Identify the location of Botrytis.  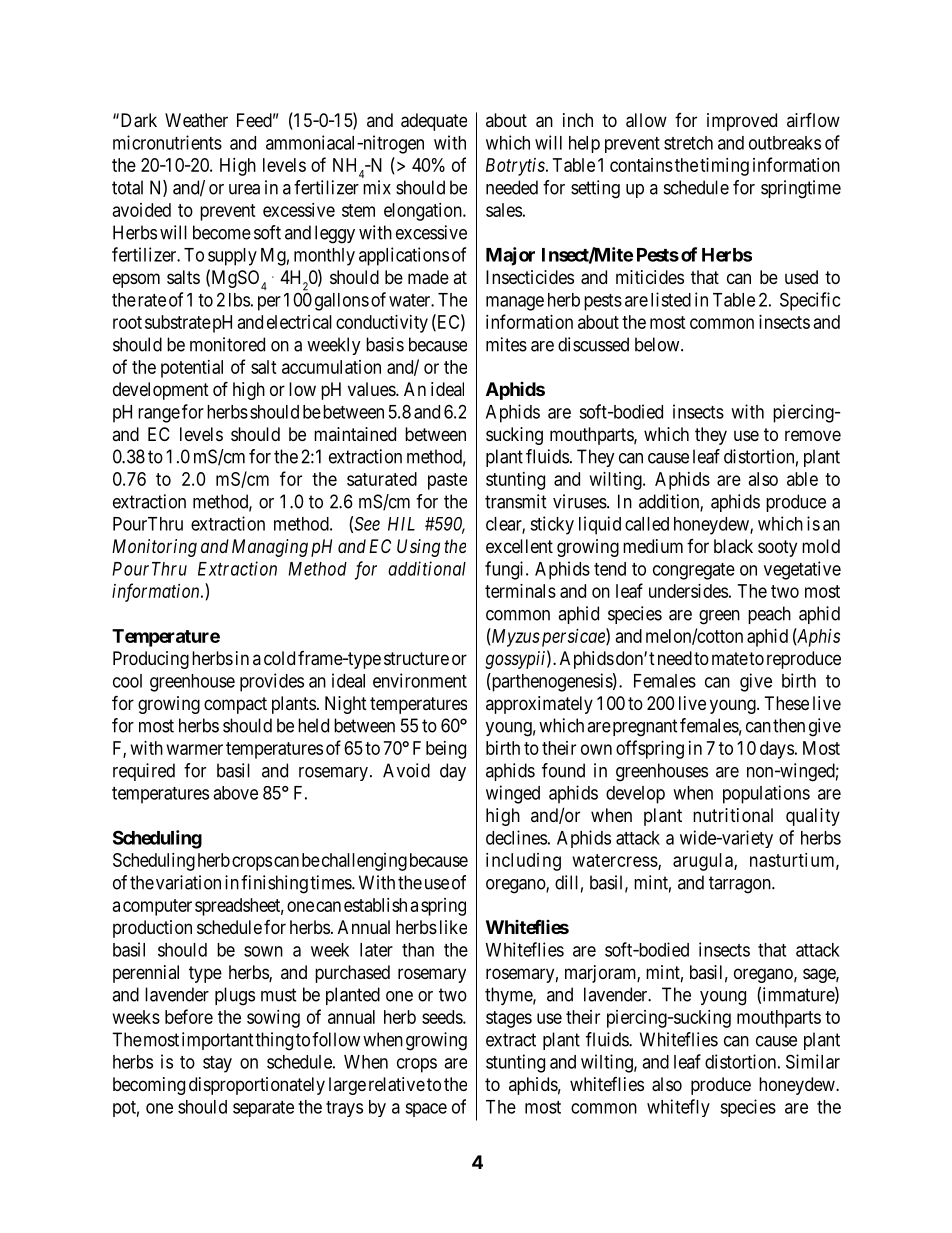
(515, 167).
